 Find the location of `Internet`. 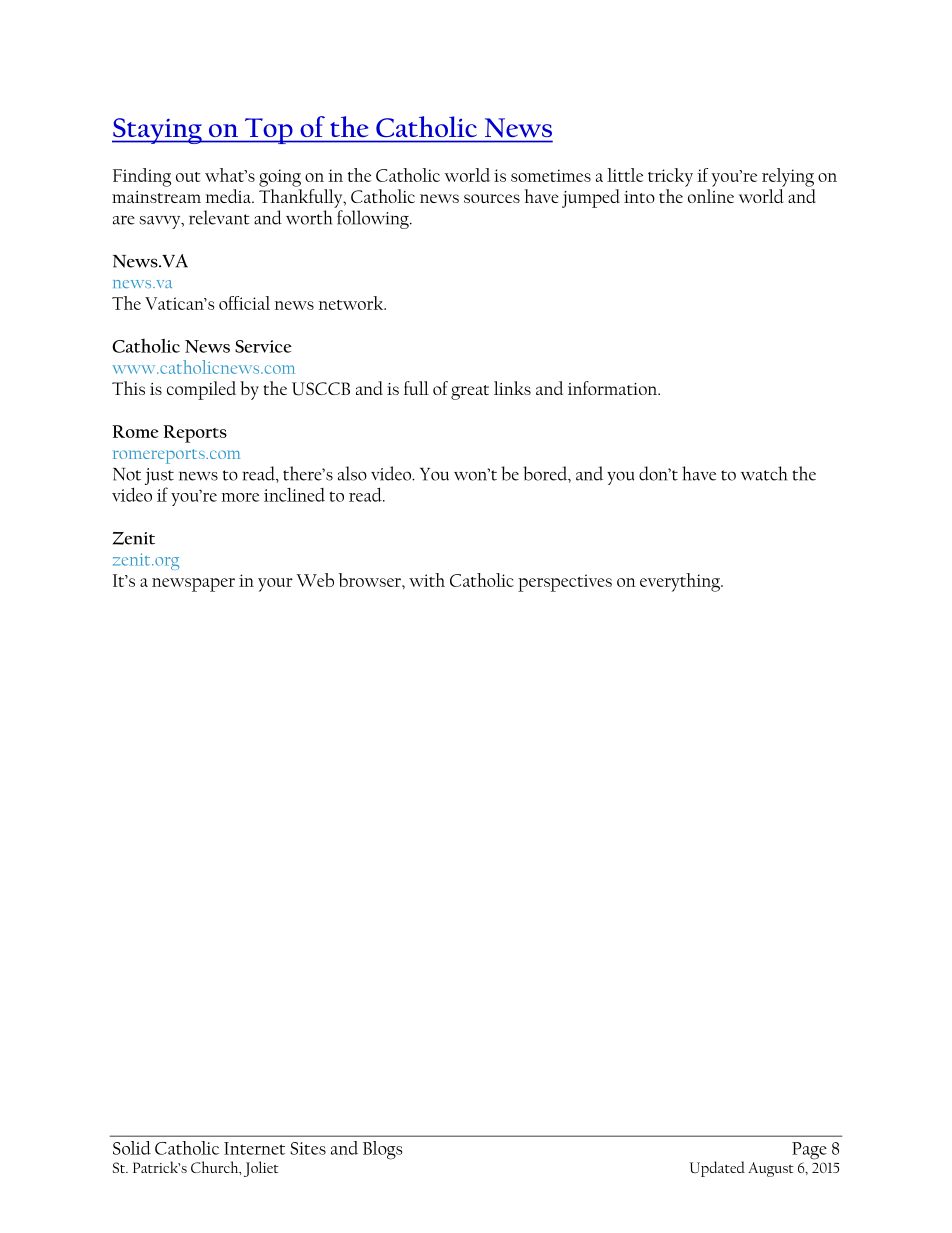

Internet is located at coordinates (254, 1148).
